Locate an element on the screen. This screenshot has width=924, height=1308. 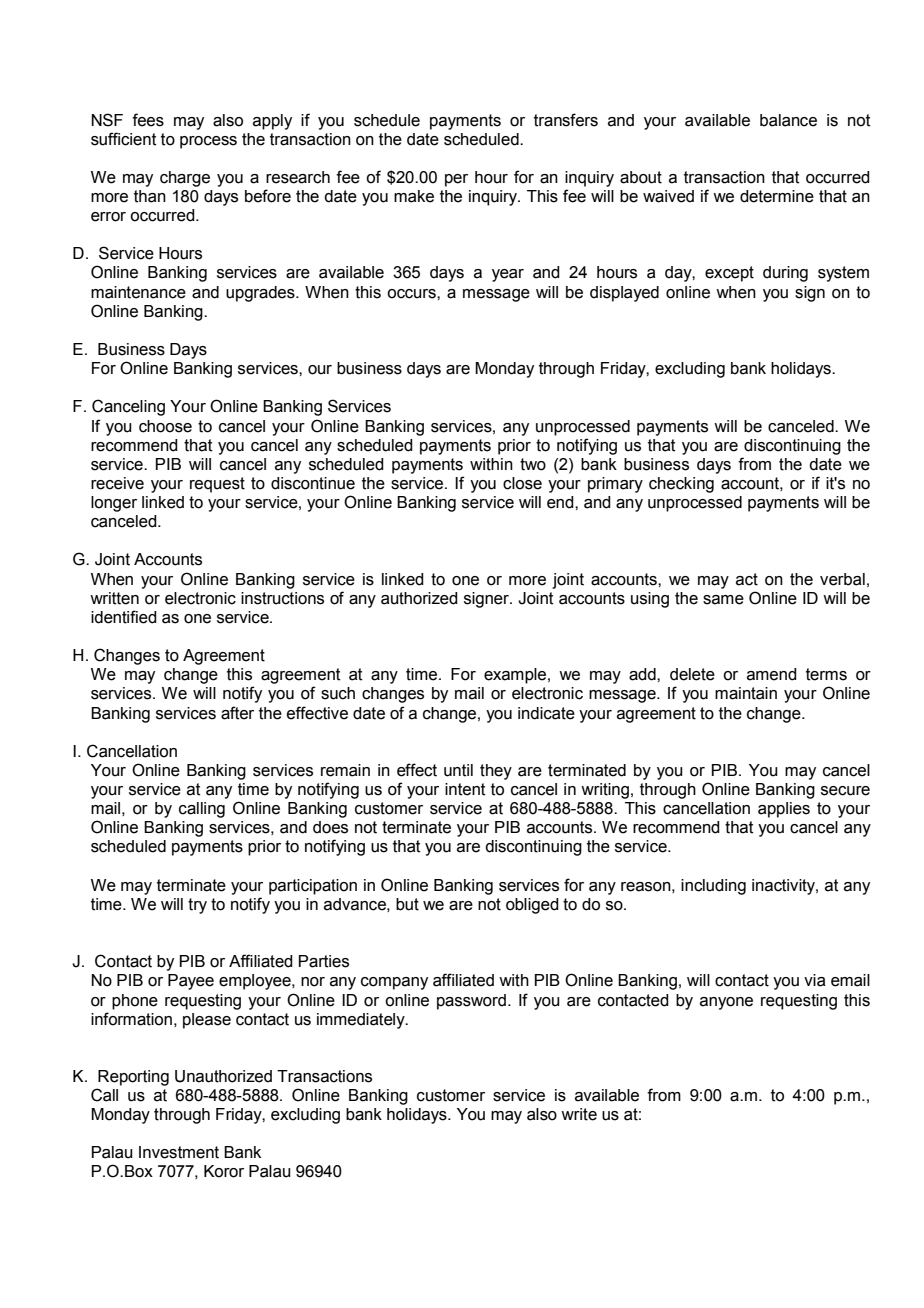
including is located at coordinates (713, 887).
